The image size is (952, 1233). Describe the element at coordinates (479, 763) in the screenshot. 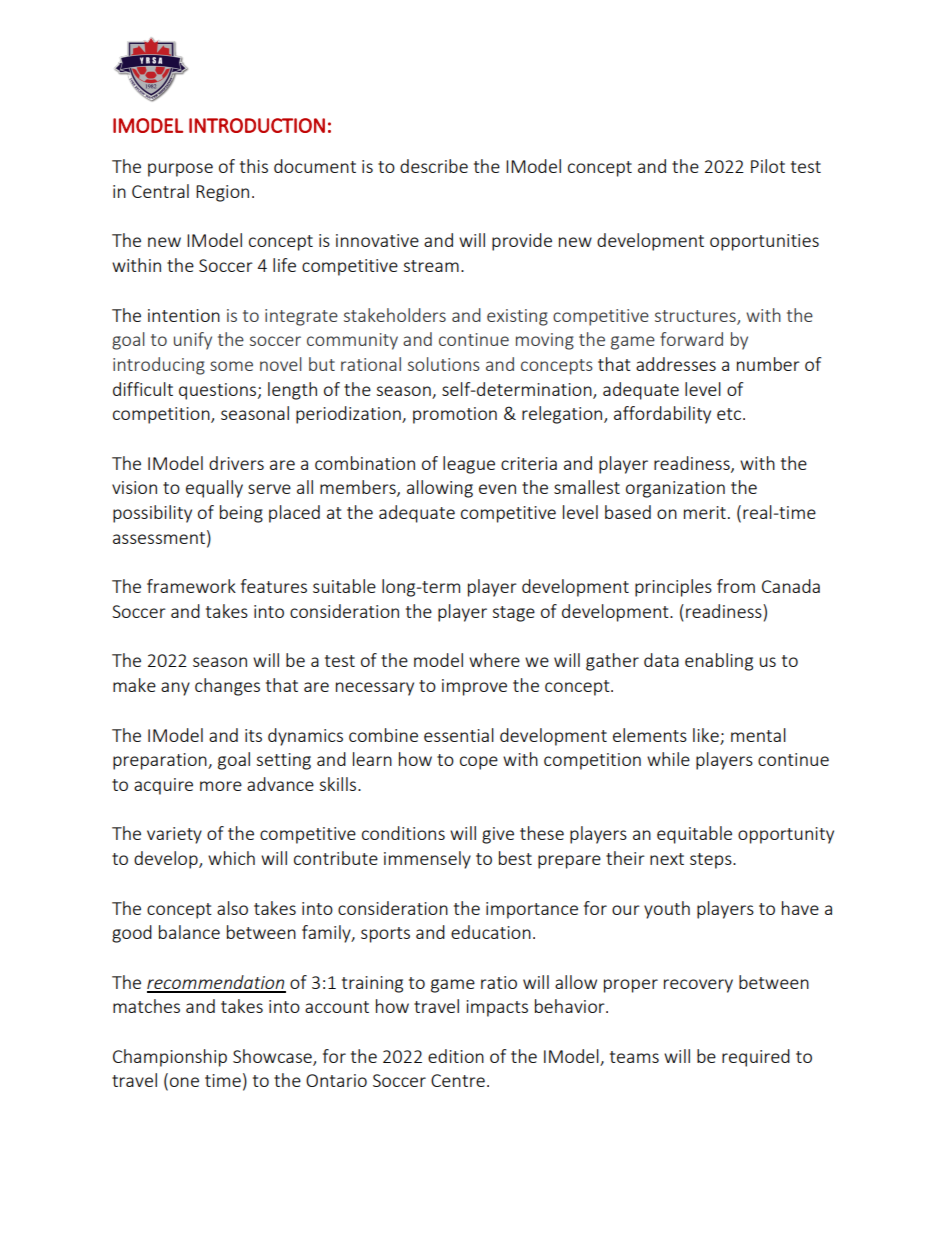

I see `cope` at that location.
